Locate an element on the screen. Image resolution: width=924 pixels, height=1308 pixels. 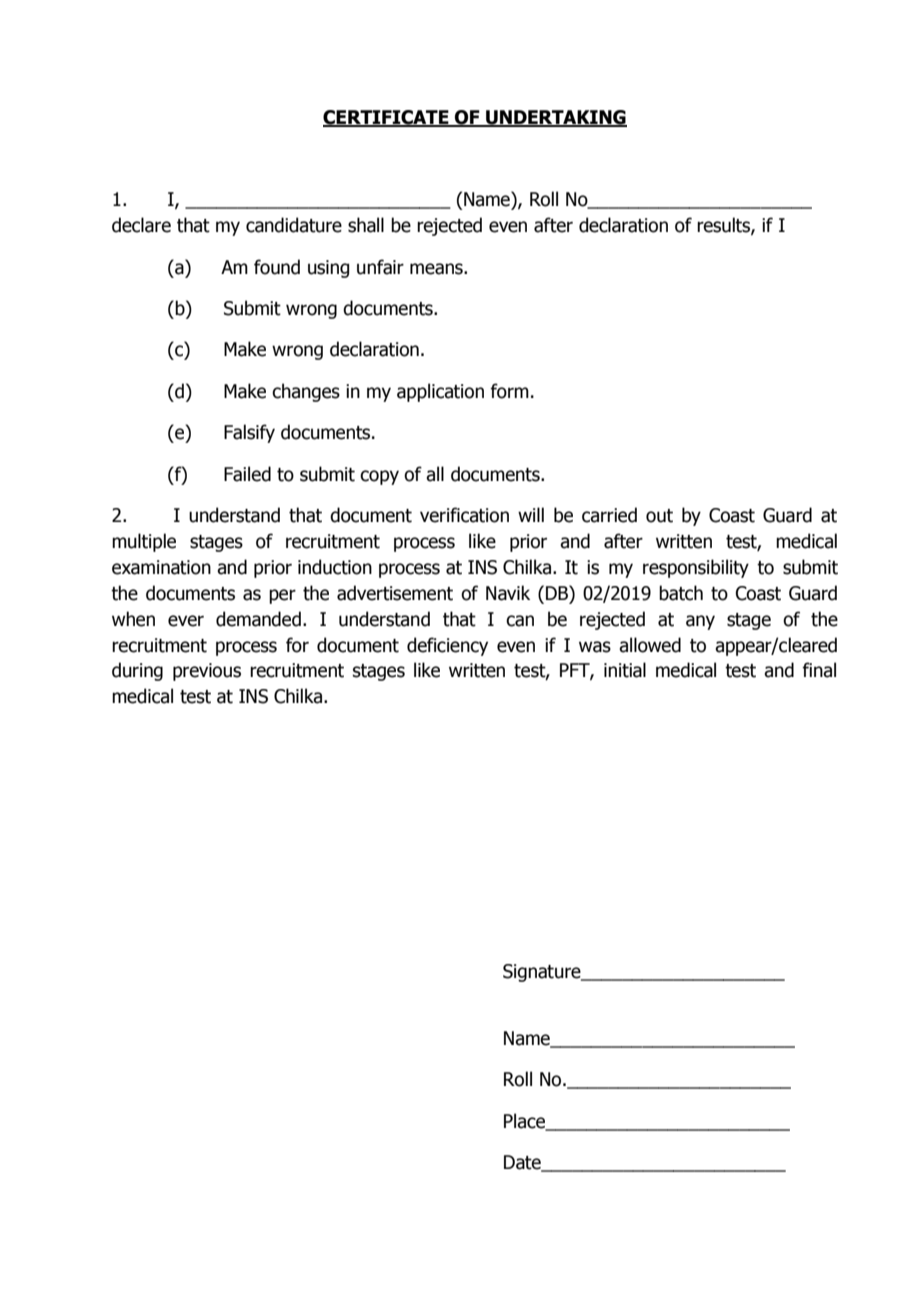
verification is located at coordinates (464, 515).
